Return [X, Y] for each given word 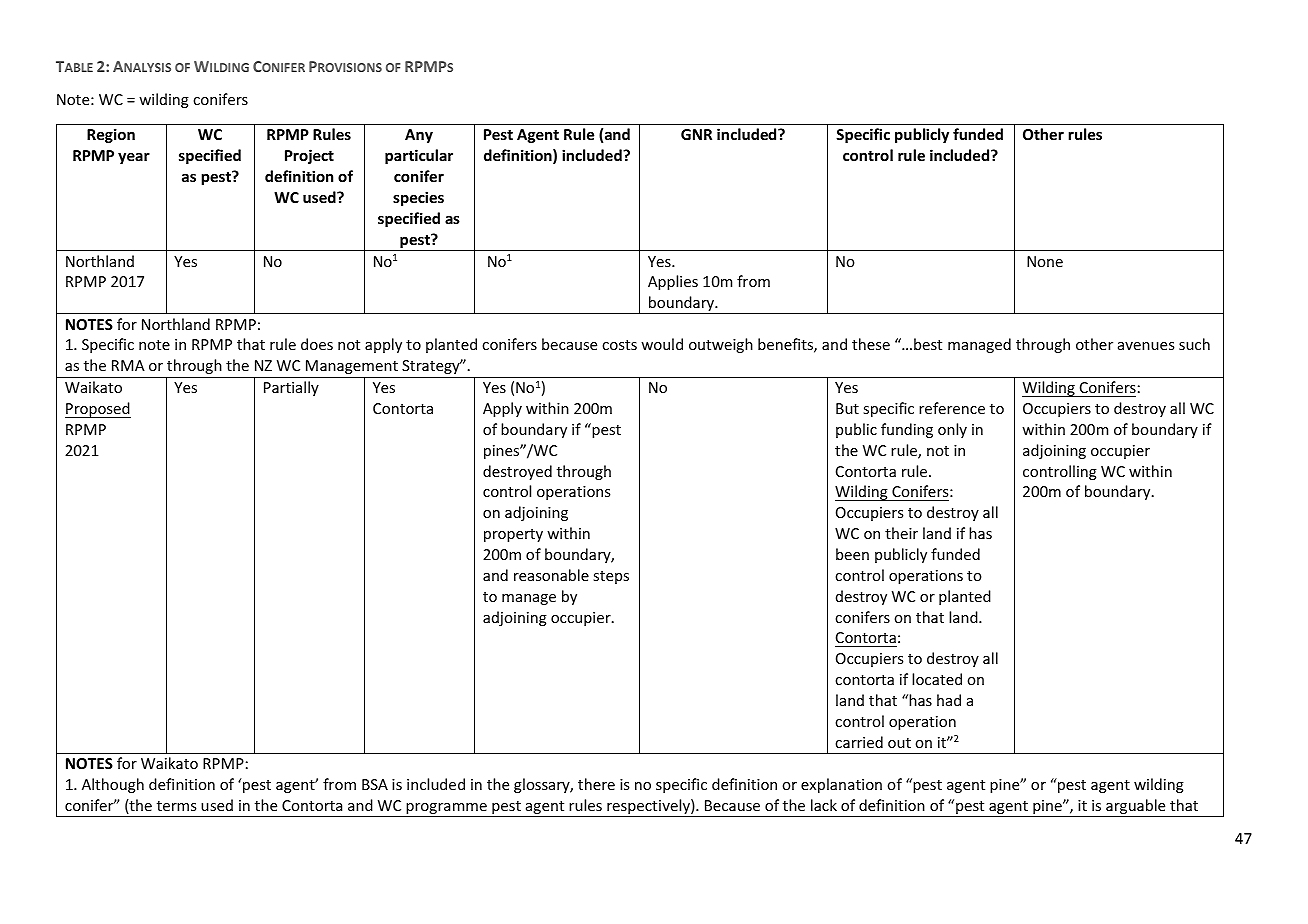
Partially [291, 388]
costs [619, 345]
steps [611, 577]
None [1045, 261]
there [596, 784]
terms [176, 806]
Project [309, 156]
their [901, 533]
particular [419, 156]
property [513, 535]
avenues [1146, 346]
